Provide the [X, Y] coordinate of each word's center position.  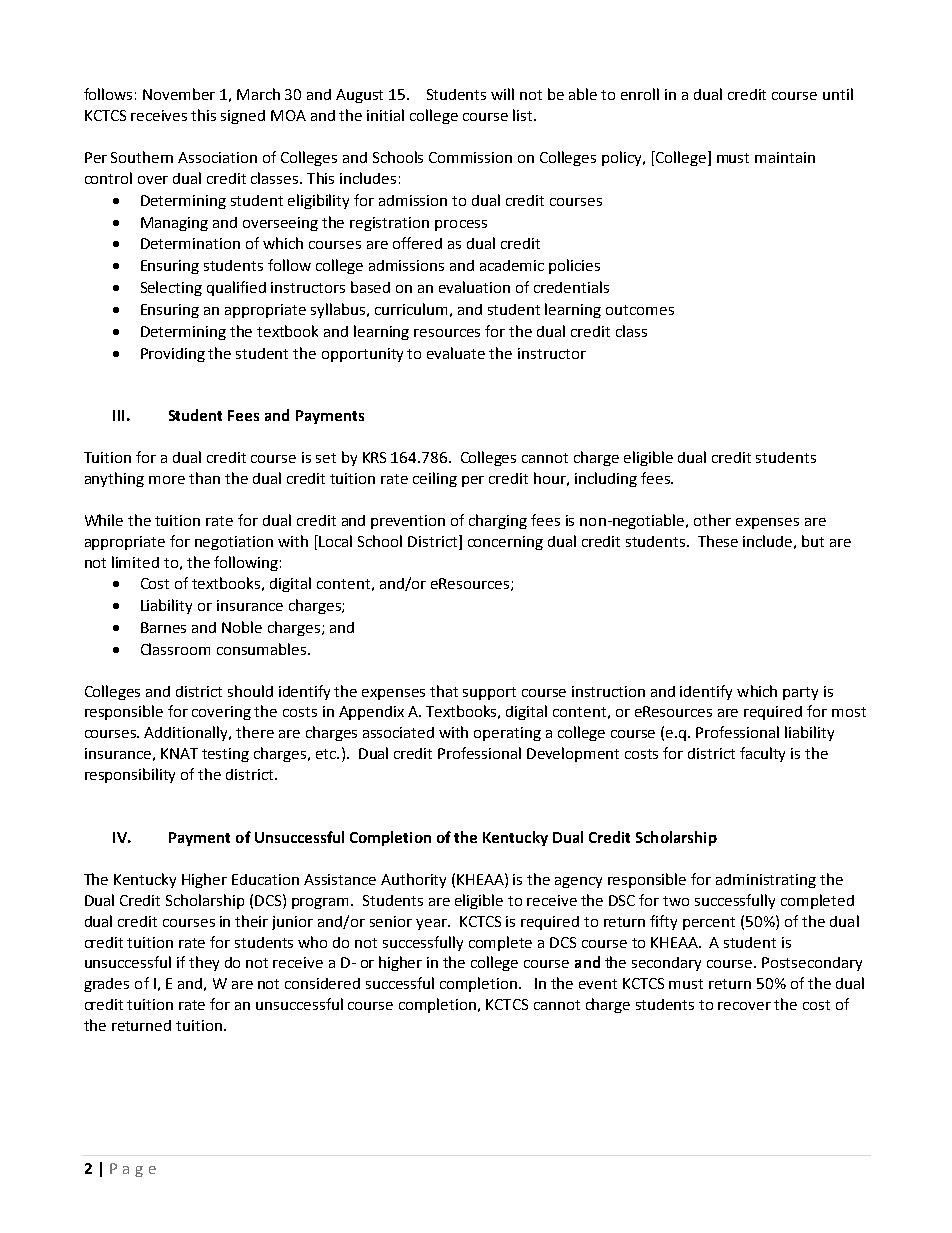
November [179, 94]
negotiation [234, 543]
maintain [785, 157]
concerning [505, 543]
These [718, 541]
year [432, 924]
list [524, 115]
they [204, 963]
